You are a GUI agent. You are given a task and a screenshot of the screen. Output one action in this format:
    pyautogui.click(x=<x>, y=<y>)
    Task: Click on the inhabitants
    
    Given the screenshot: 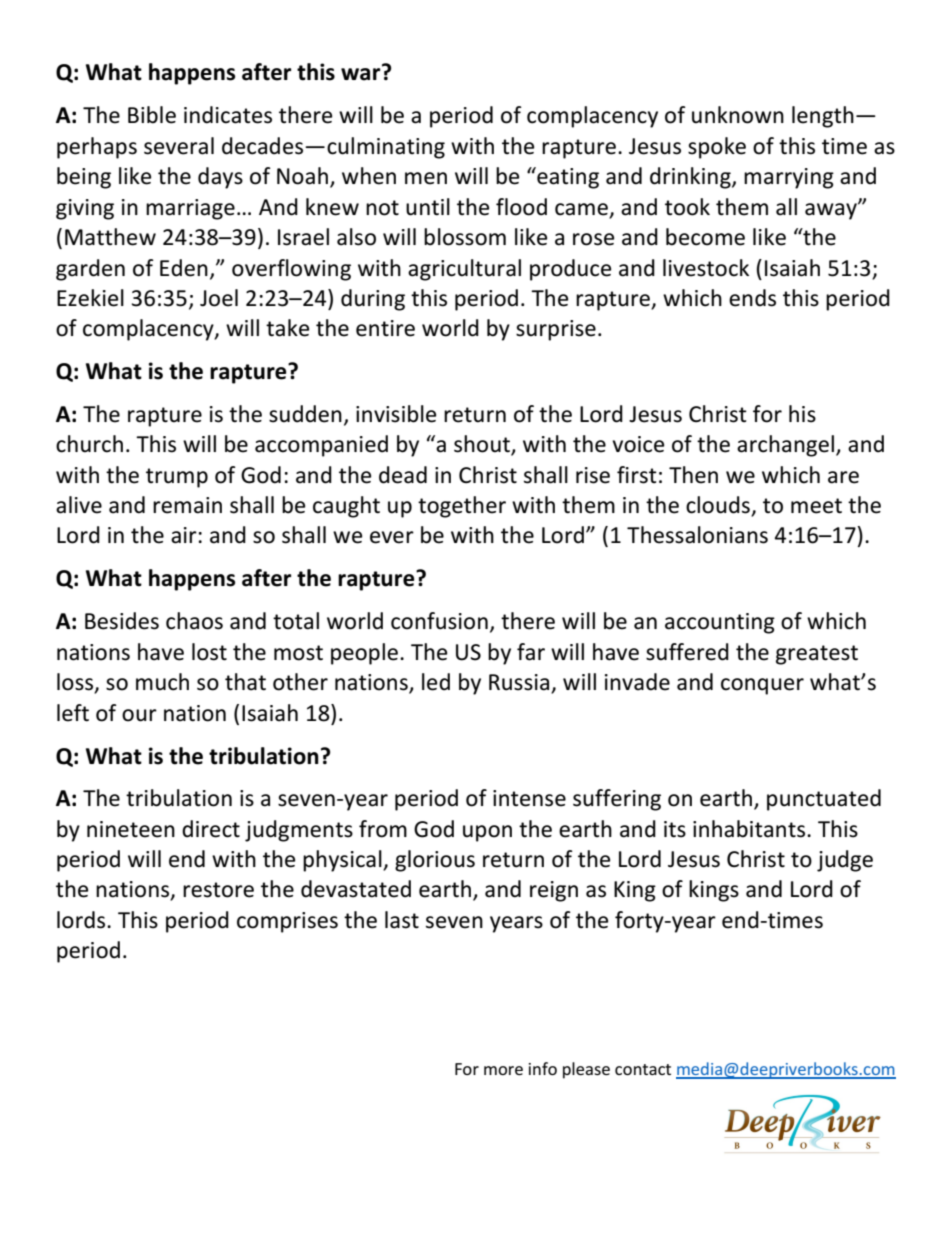 What is the action you would take?
    pyautogui.click(x=749, y=829)
